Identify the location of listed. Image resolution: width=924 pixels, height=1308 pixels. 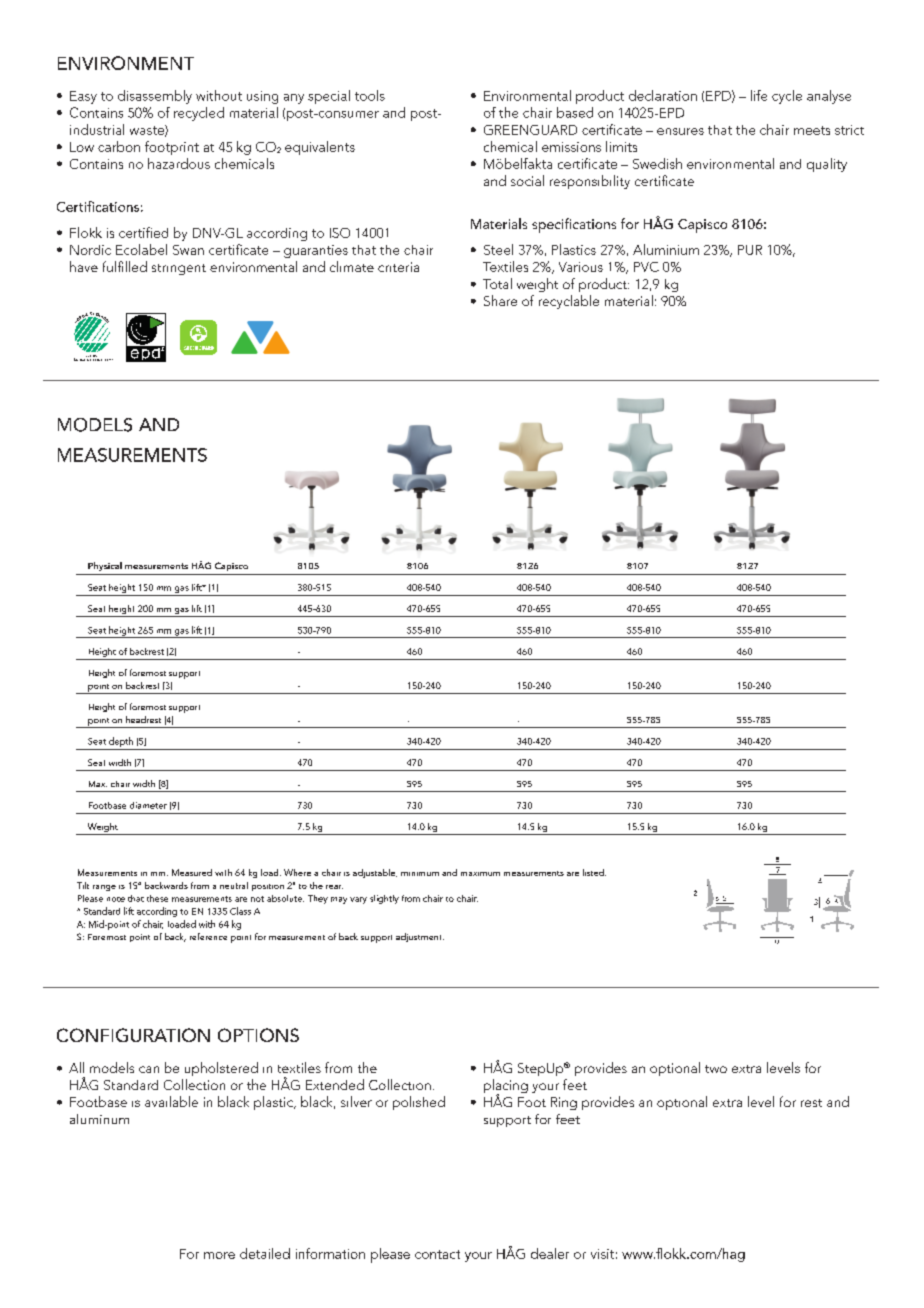
(594, 872).
